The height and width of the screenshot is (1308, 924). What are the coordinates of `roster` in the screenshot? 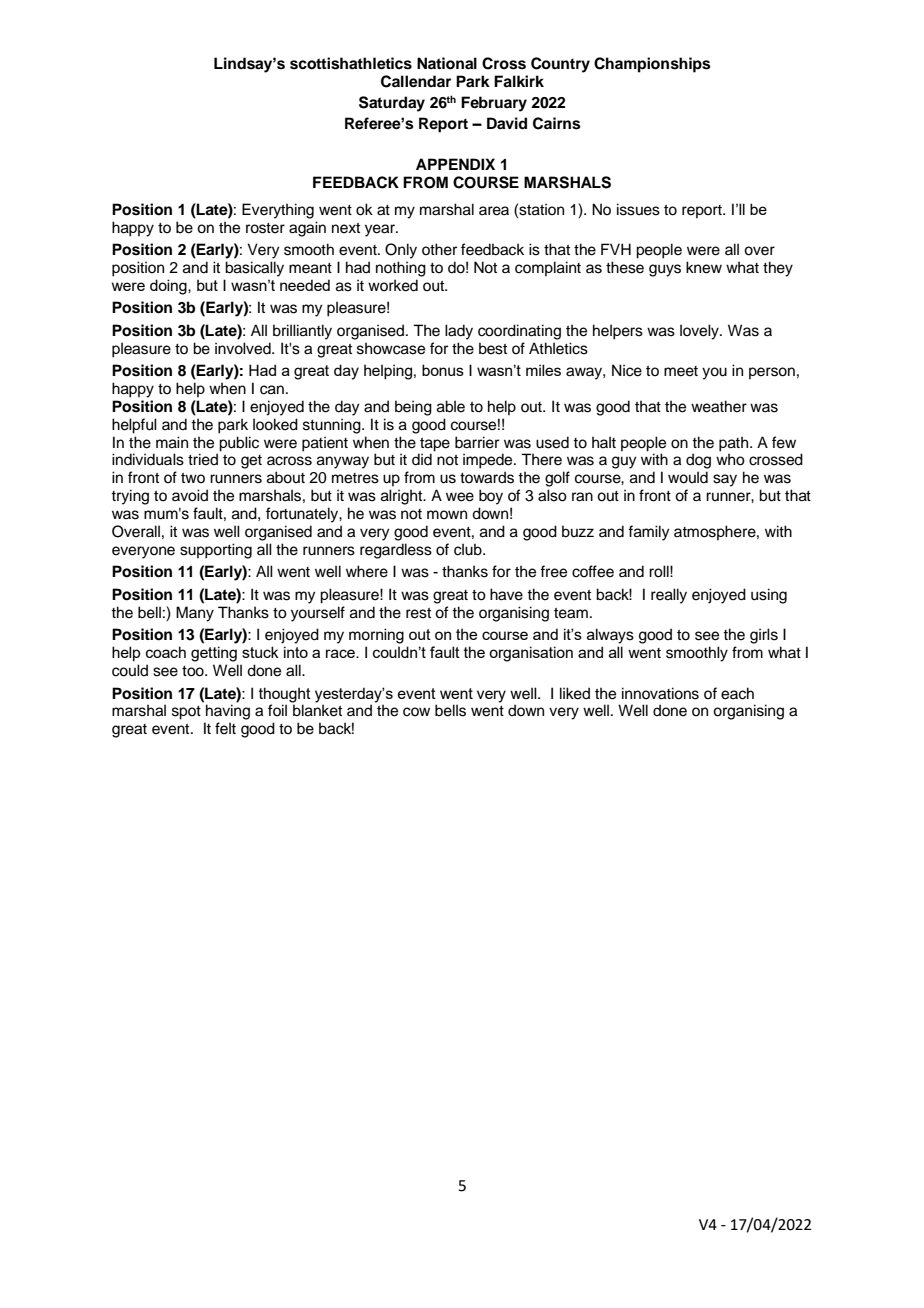 It's located at (265, 228).
